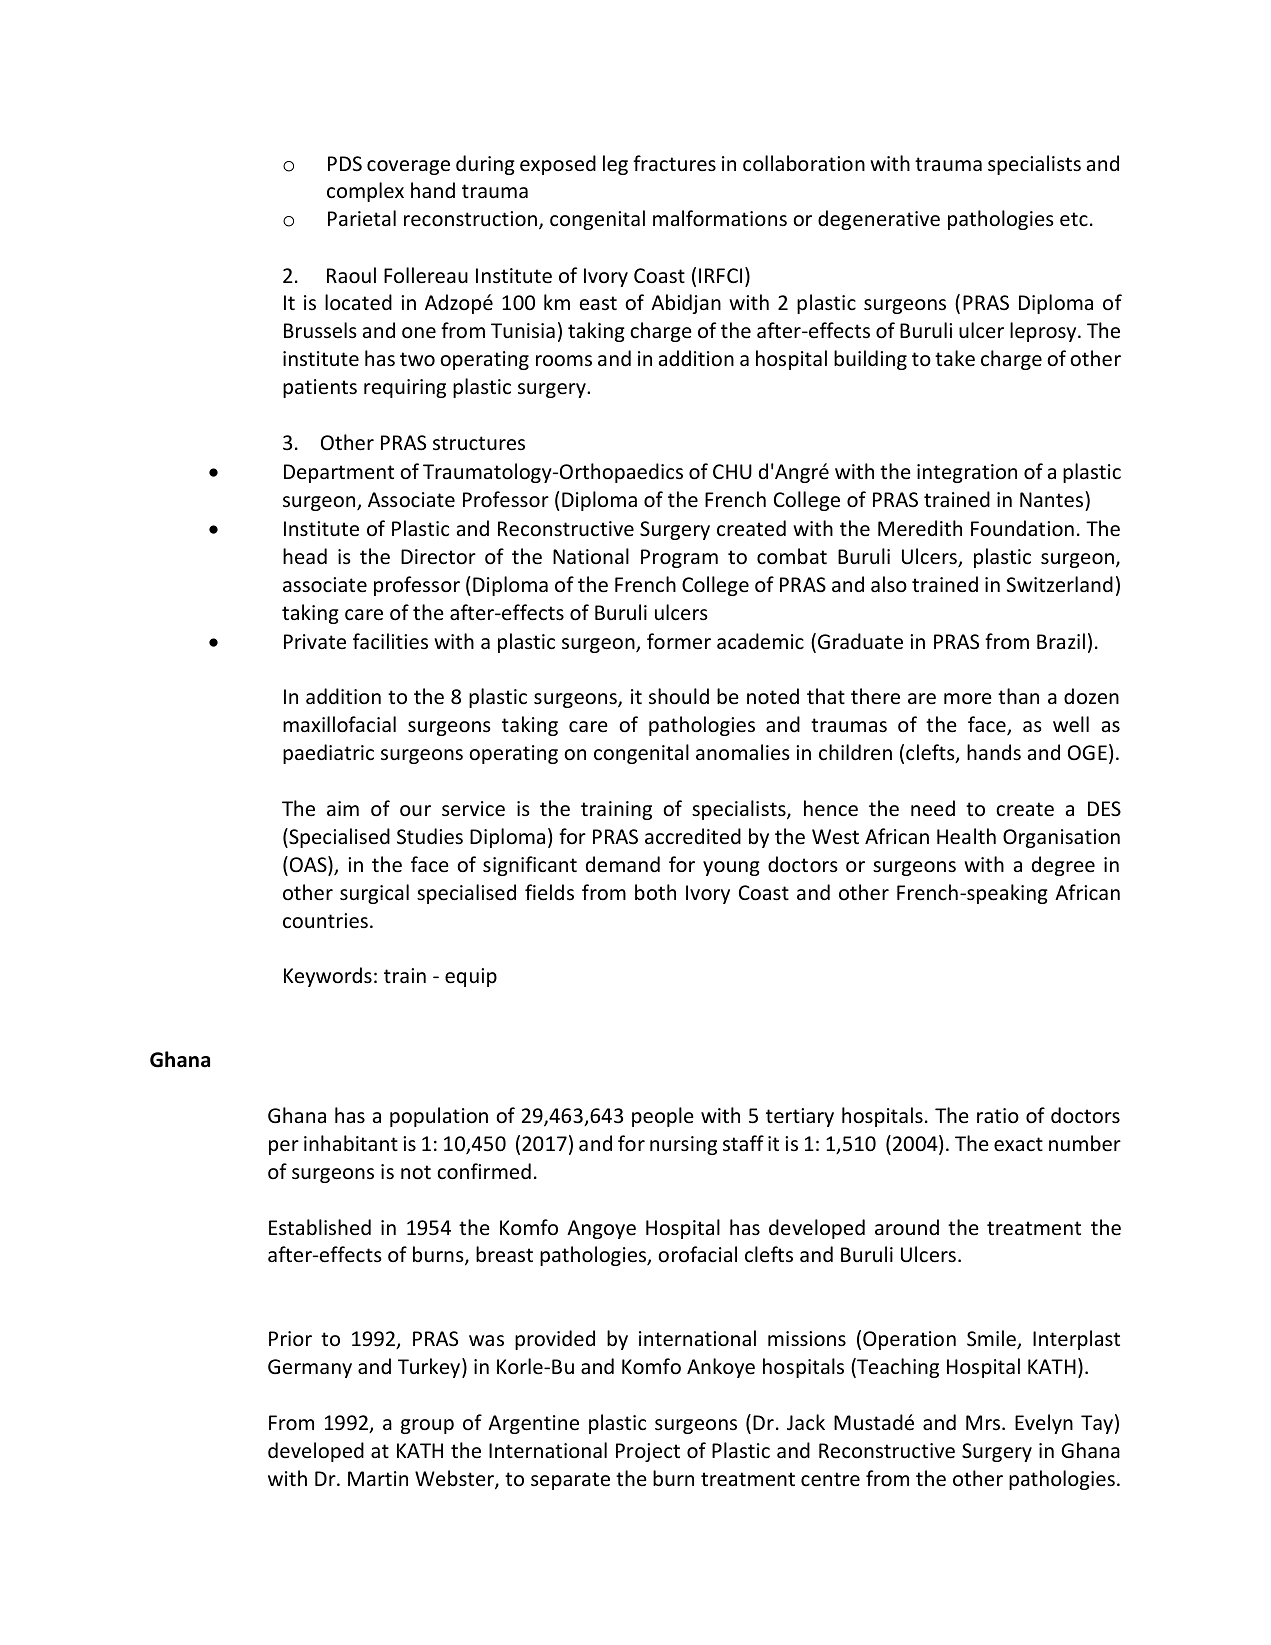 The height and width of the screenshot is (1645, 1271). Describe the element at coordinates (1074, 219) in the screenshot. I see `etc` at that location.
